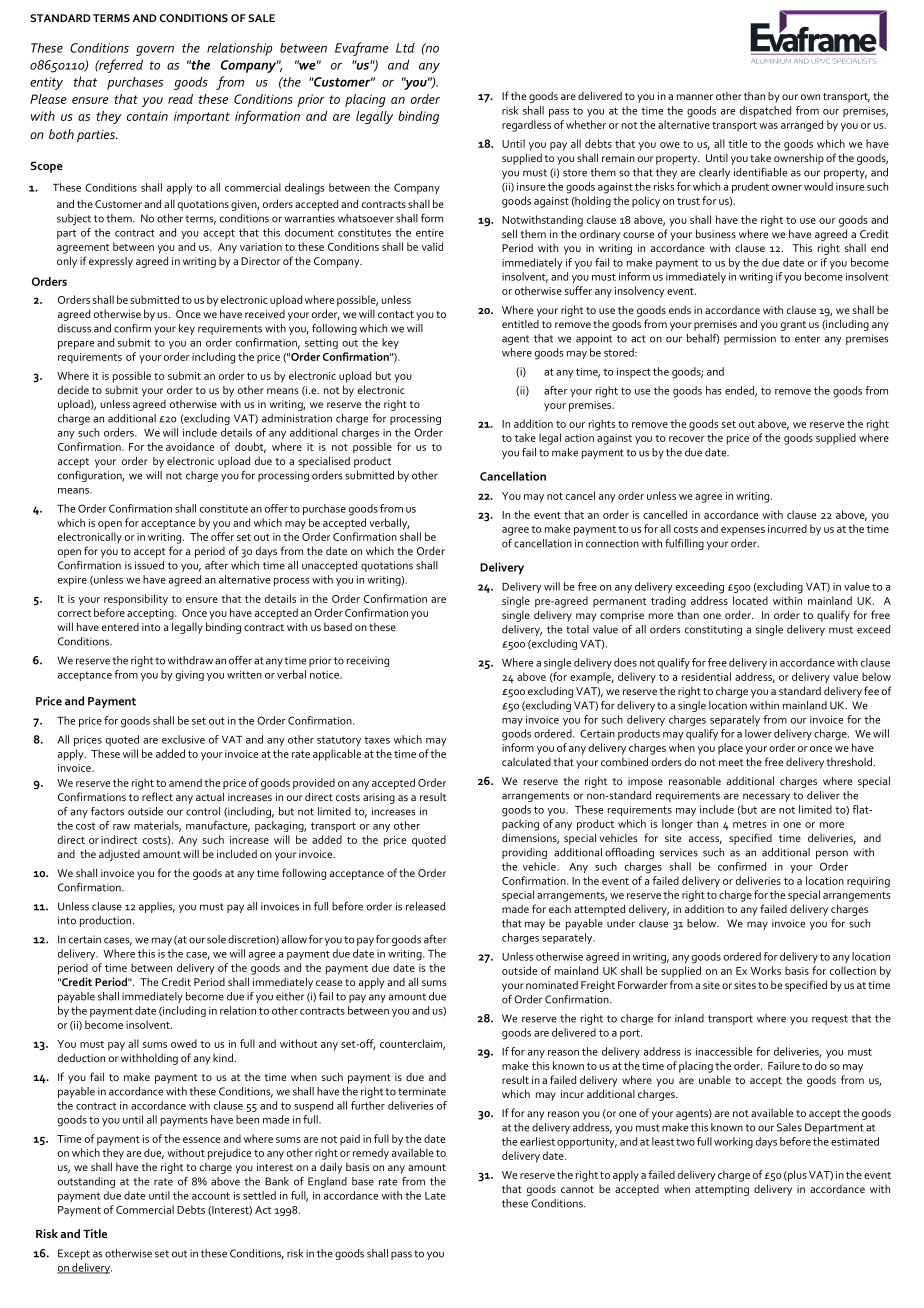  Describe the element at coordinates (211, 1196) in the document. I see `account` at that location.
